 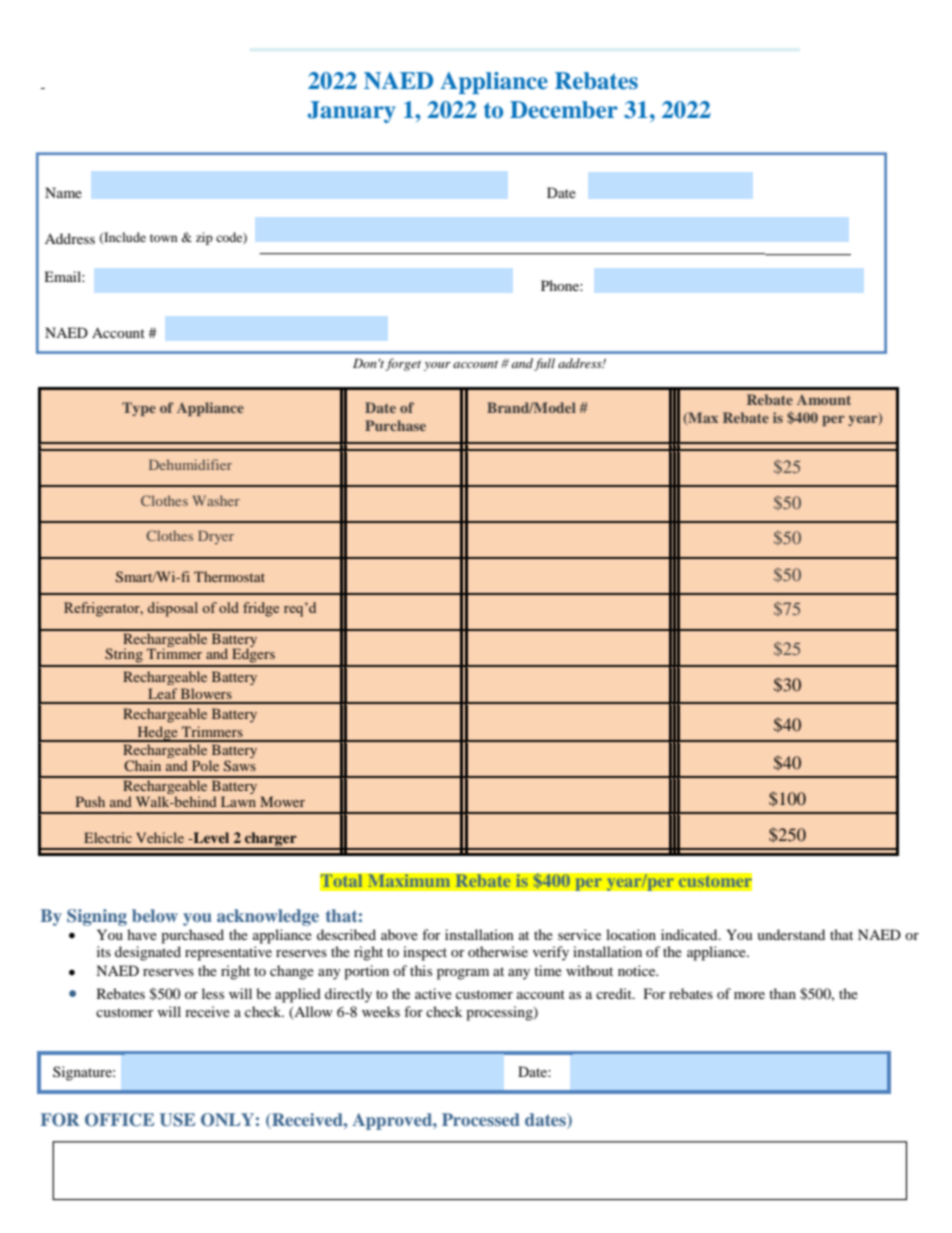 I want to click on Mower, so click(x=282, y=801).
